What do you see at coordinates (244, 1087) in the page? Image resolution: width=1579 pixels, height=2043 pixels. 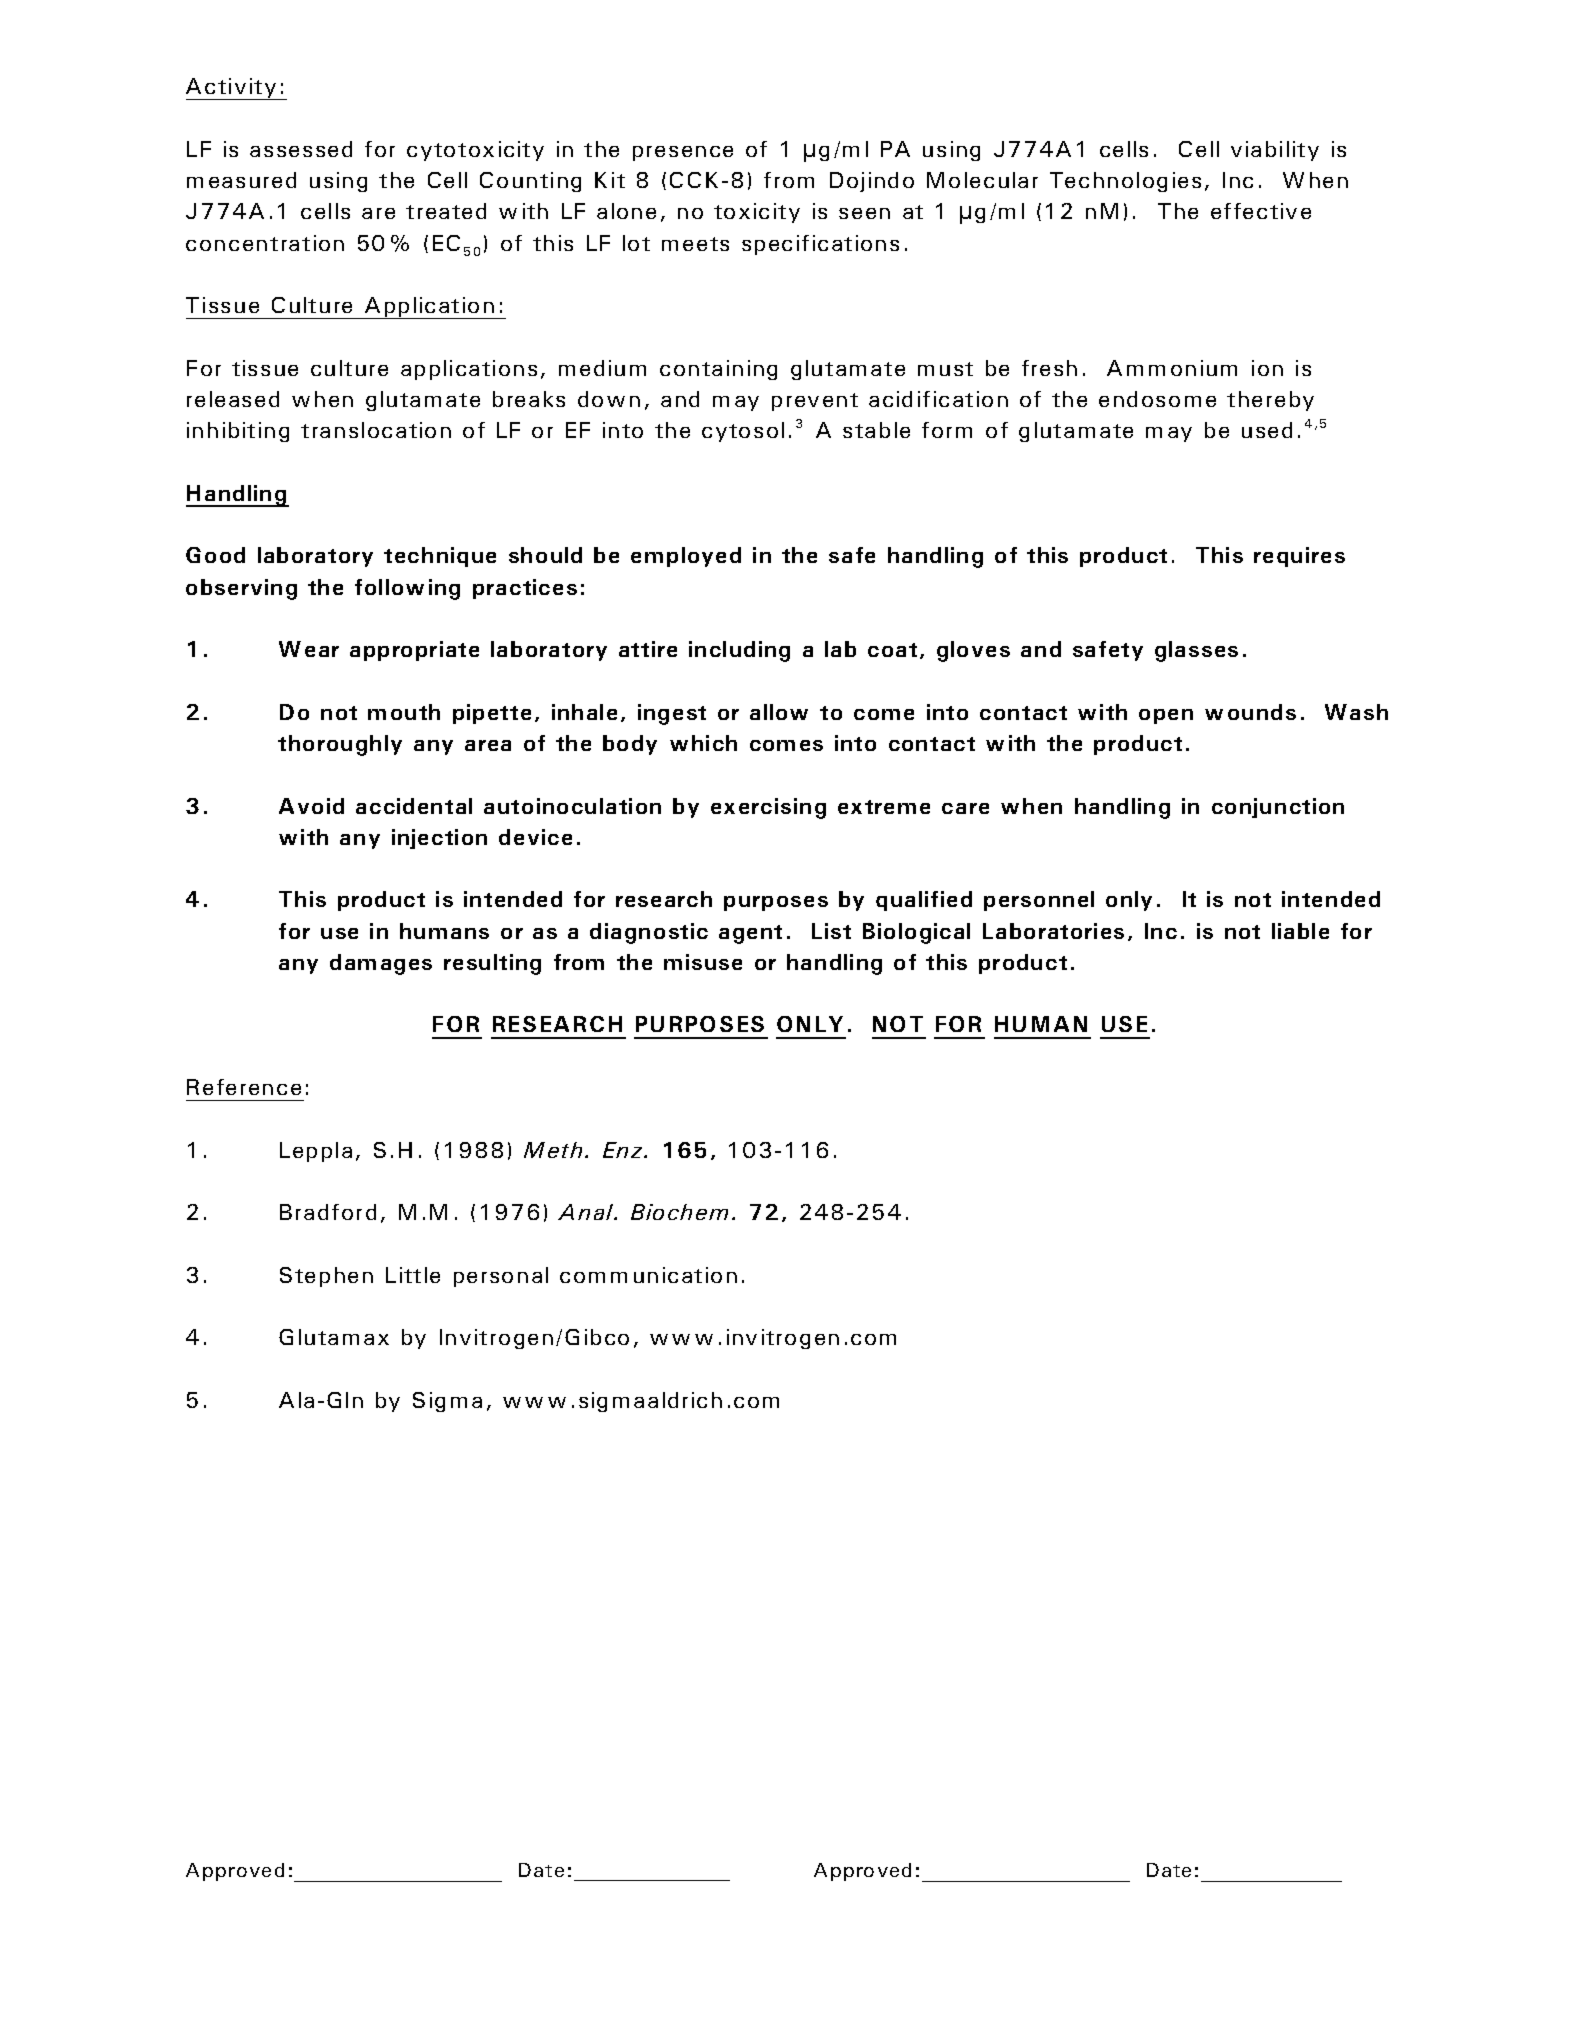 I see `Reference` at bounding box center [244, 1087].
